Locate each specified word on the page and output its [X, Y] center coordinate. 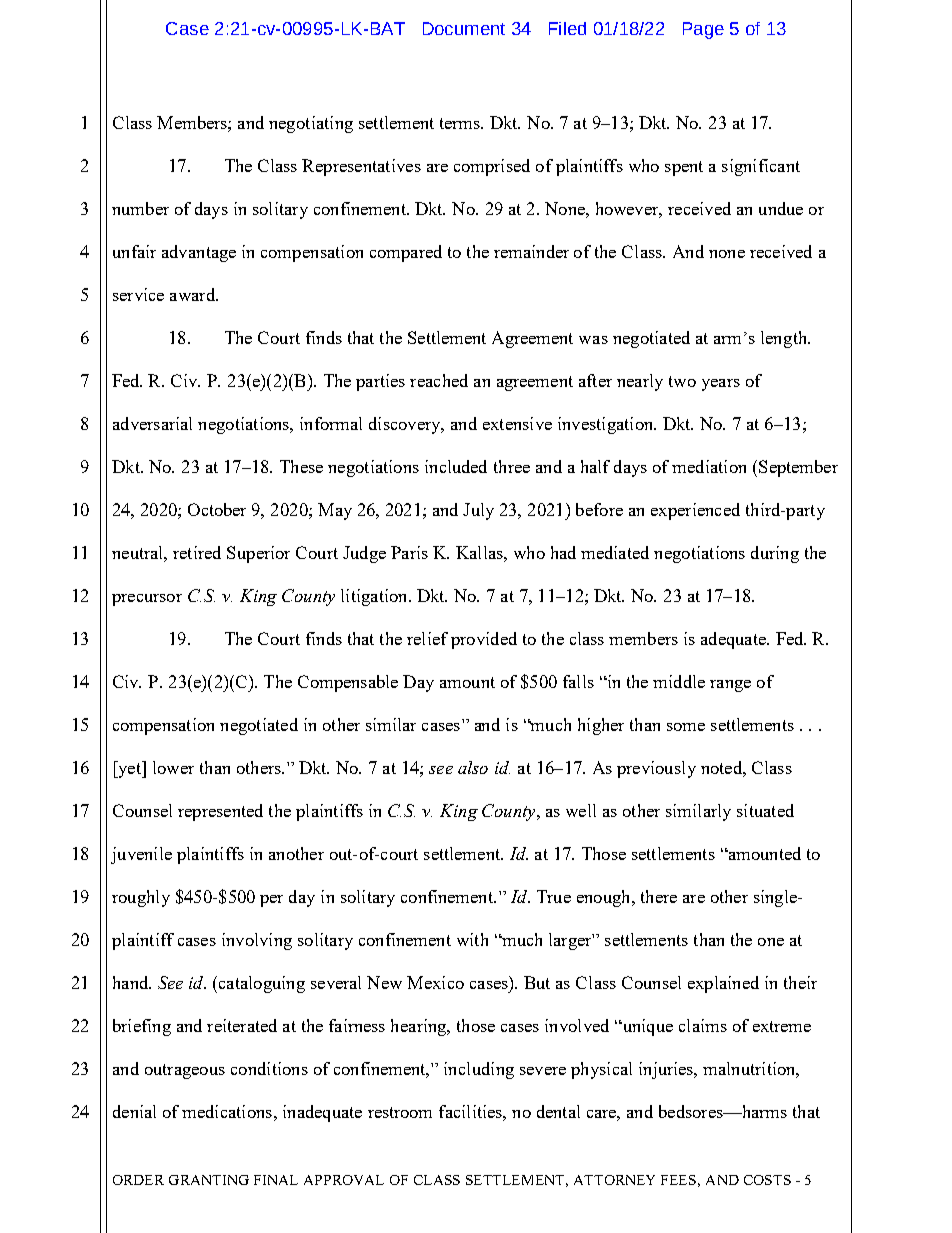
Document [464, 28]
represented [220, 812]
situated [765, 810]
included [456, 466]
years [721, 385]
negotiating [311, 124]
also [473, 767]
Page [703, 30]
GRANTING [209, 1180]
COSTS [767, 1180]
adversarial [152, 423]
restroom [400, 1112]
